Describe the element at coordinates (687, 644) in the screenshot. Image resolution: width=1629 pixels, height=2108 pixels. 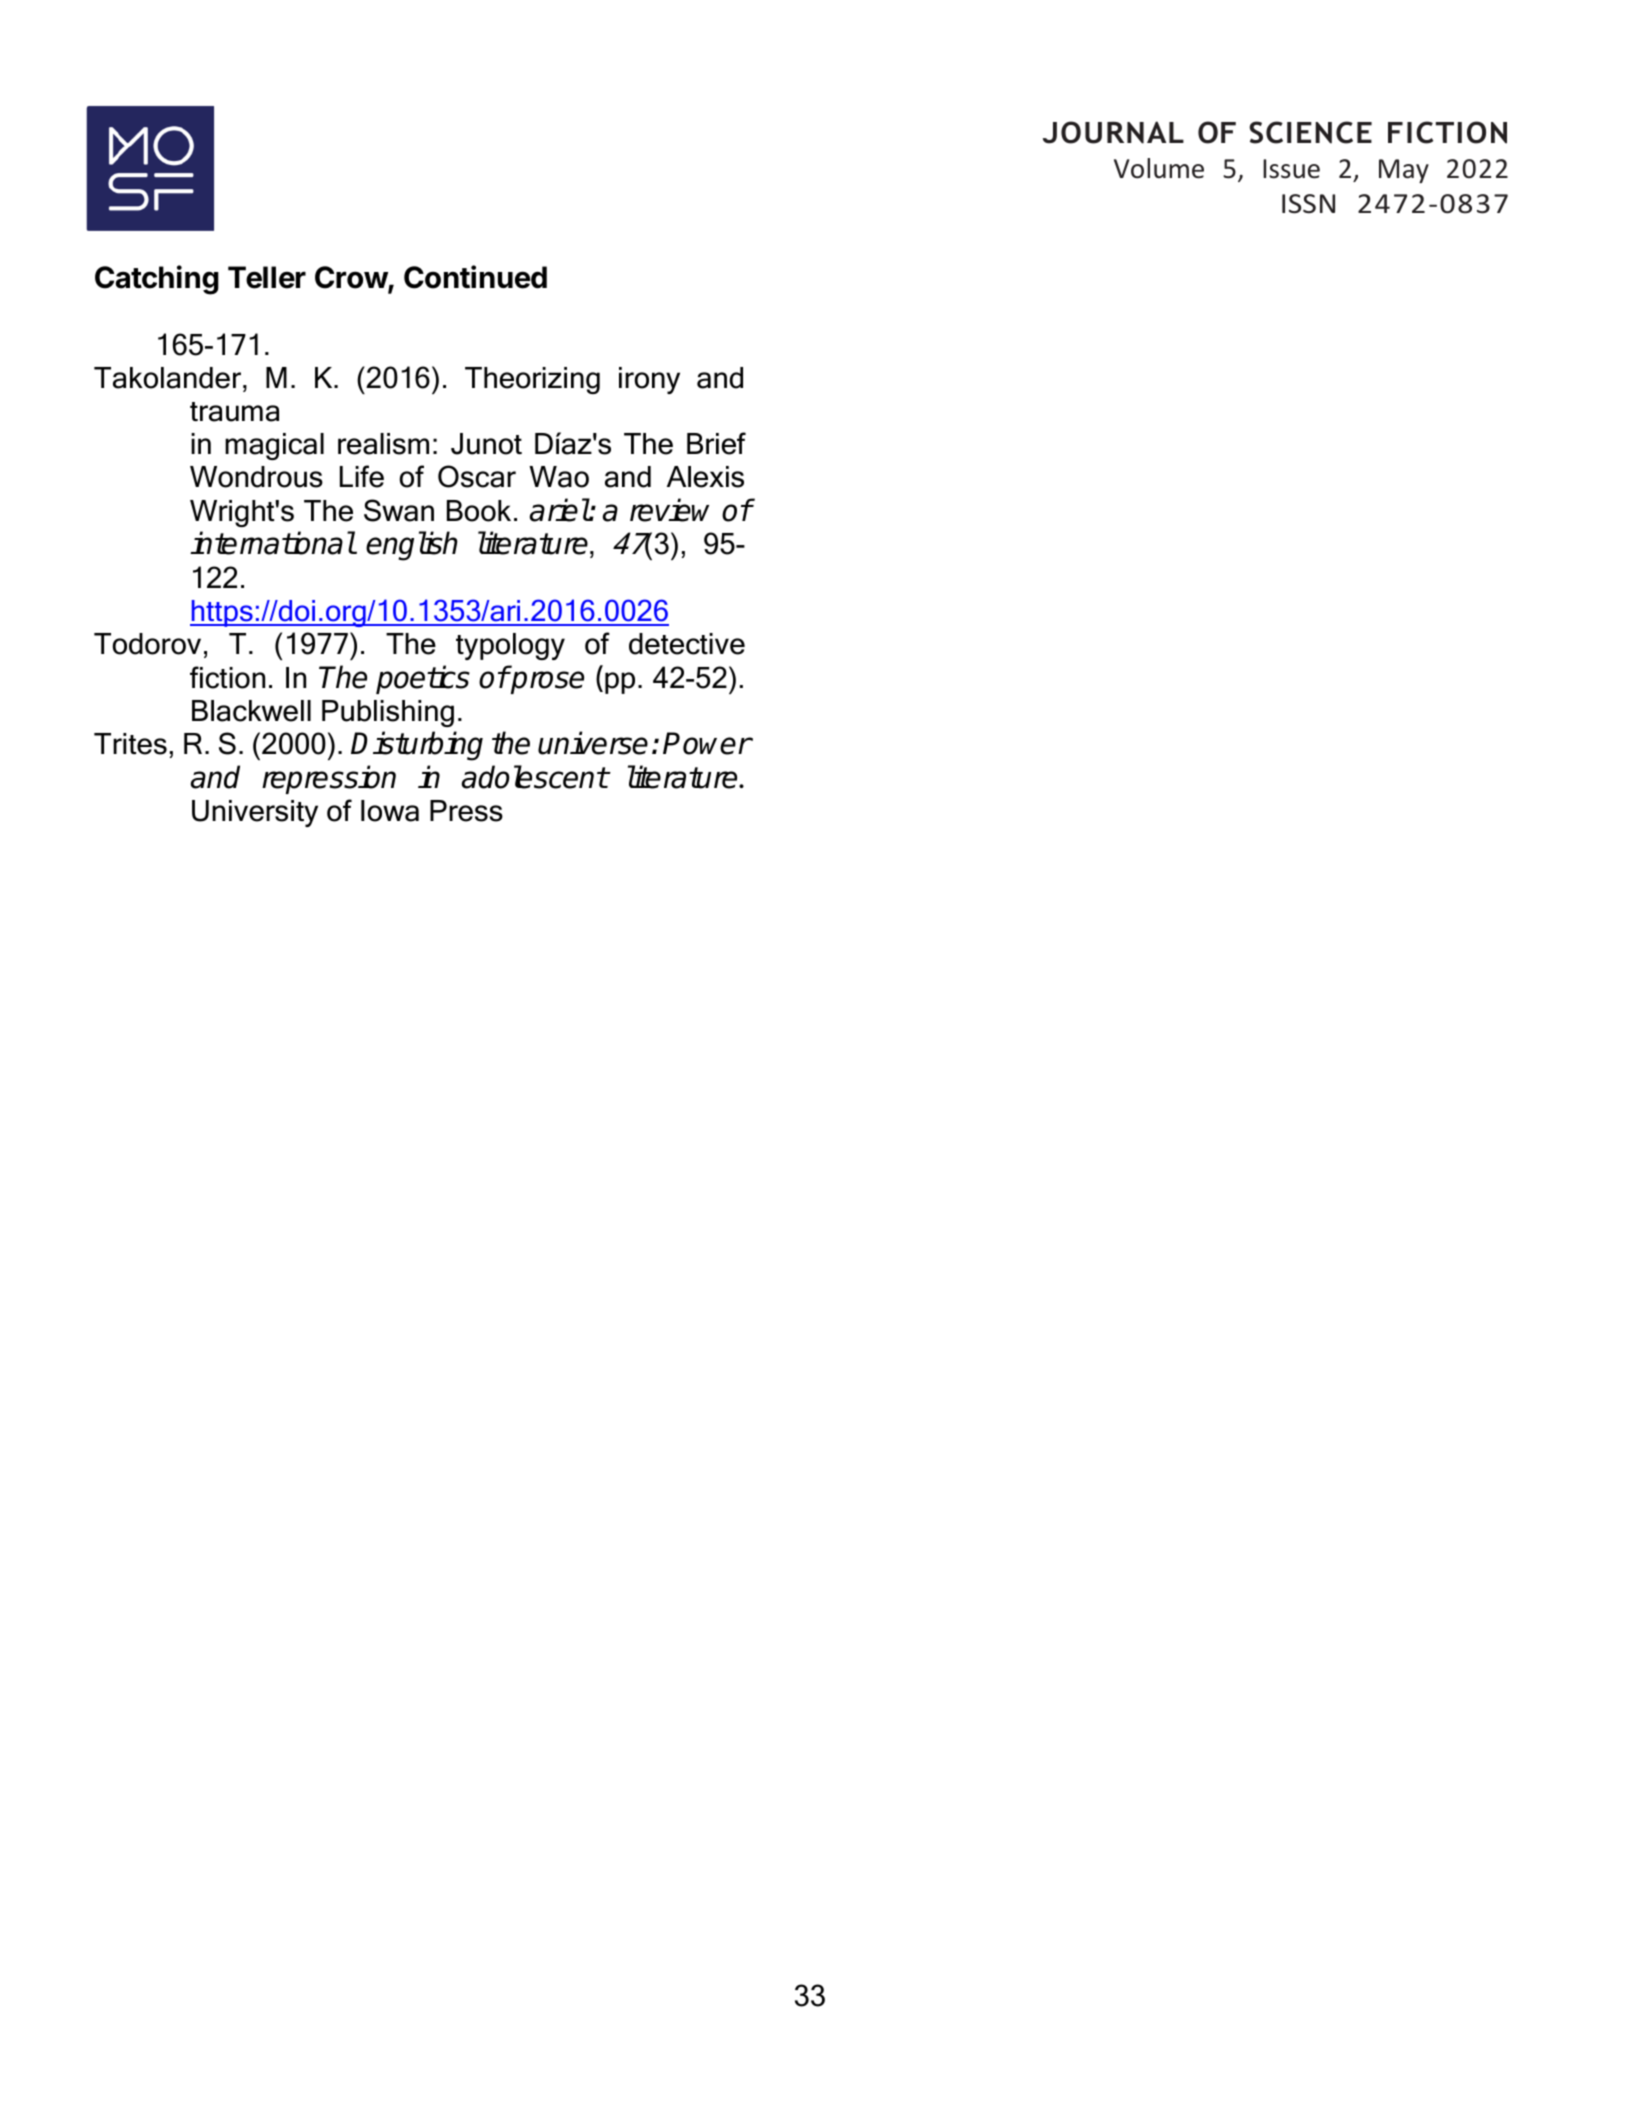
I see `detective` at that location.
